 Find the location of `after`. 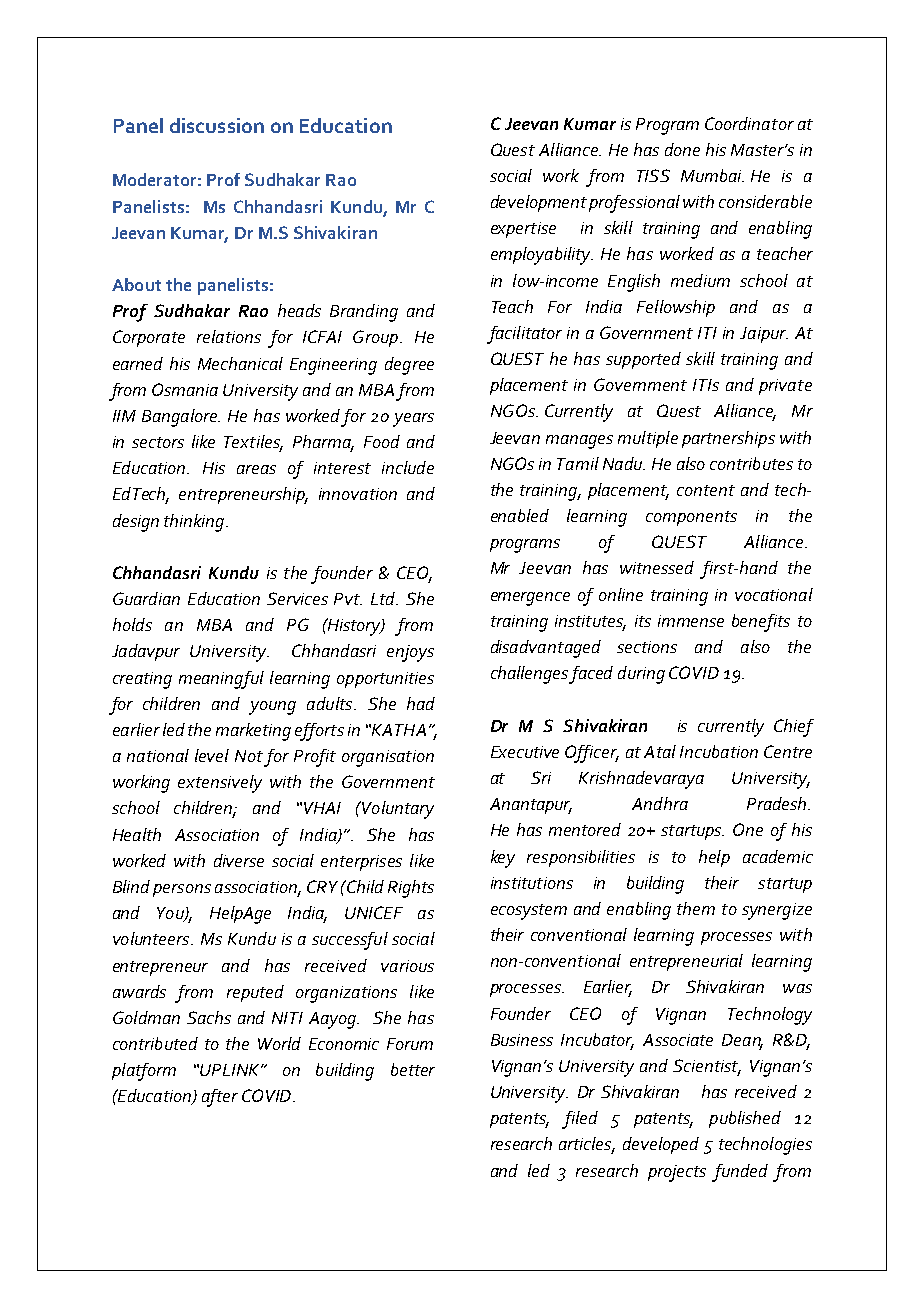

after is located at coordinates (220, 1098).
